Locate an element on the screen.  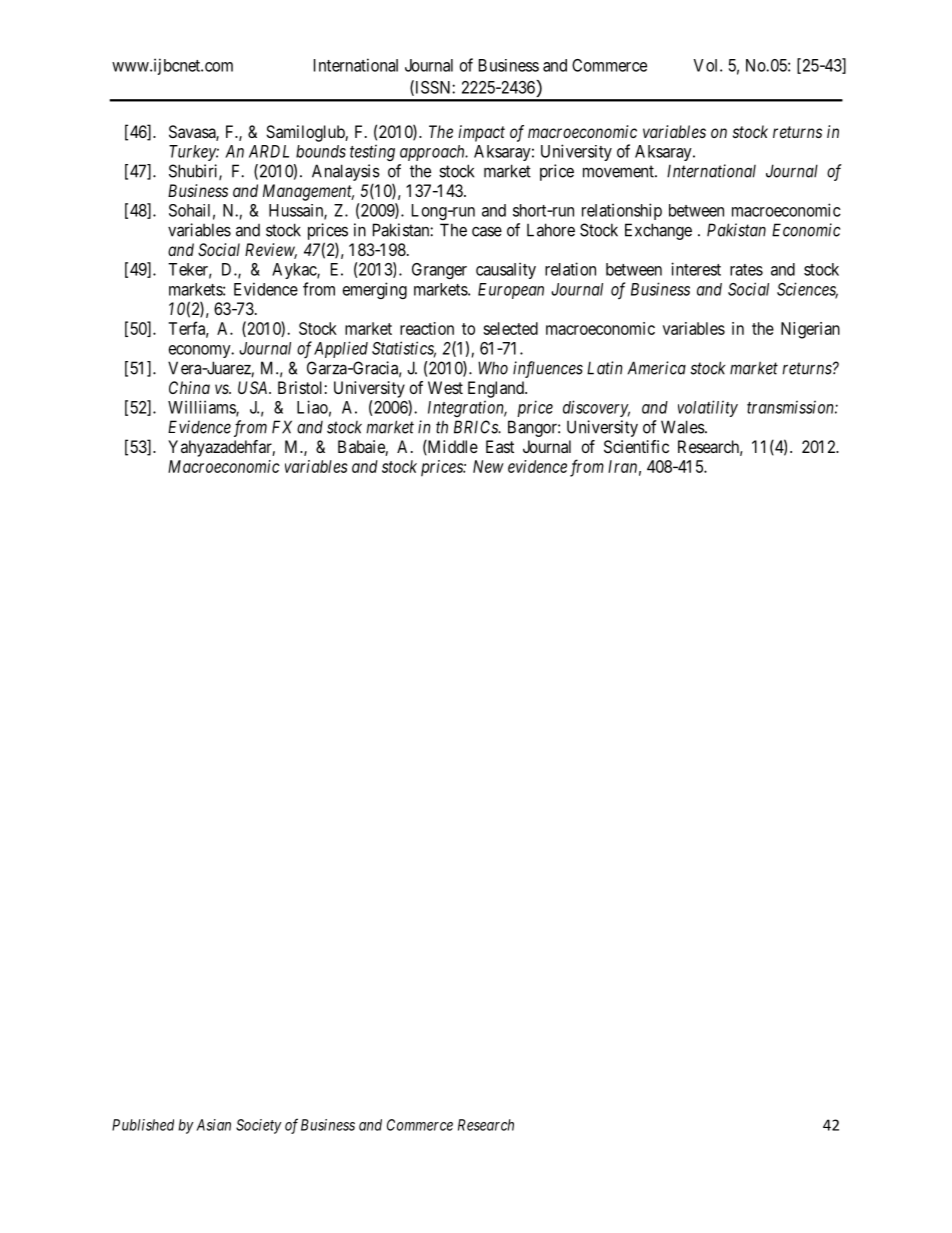
Asian is located at coordinates (213, 1125).
